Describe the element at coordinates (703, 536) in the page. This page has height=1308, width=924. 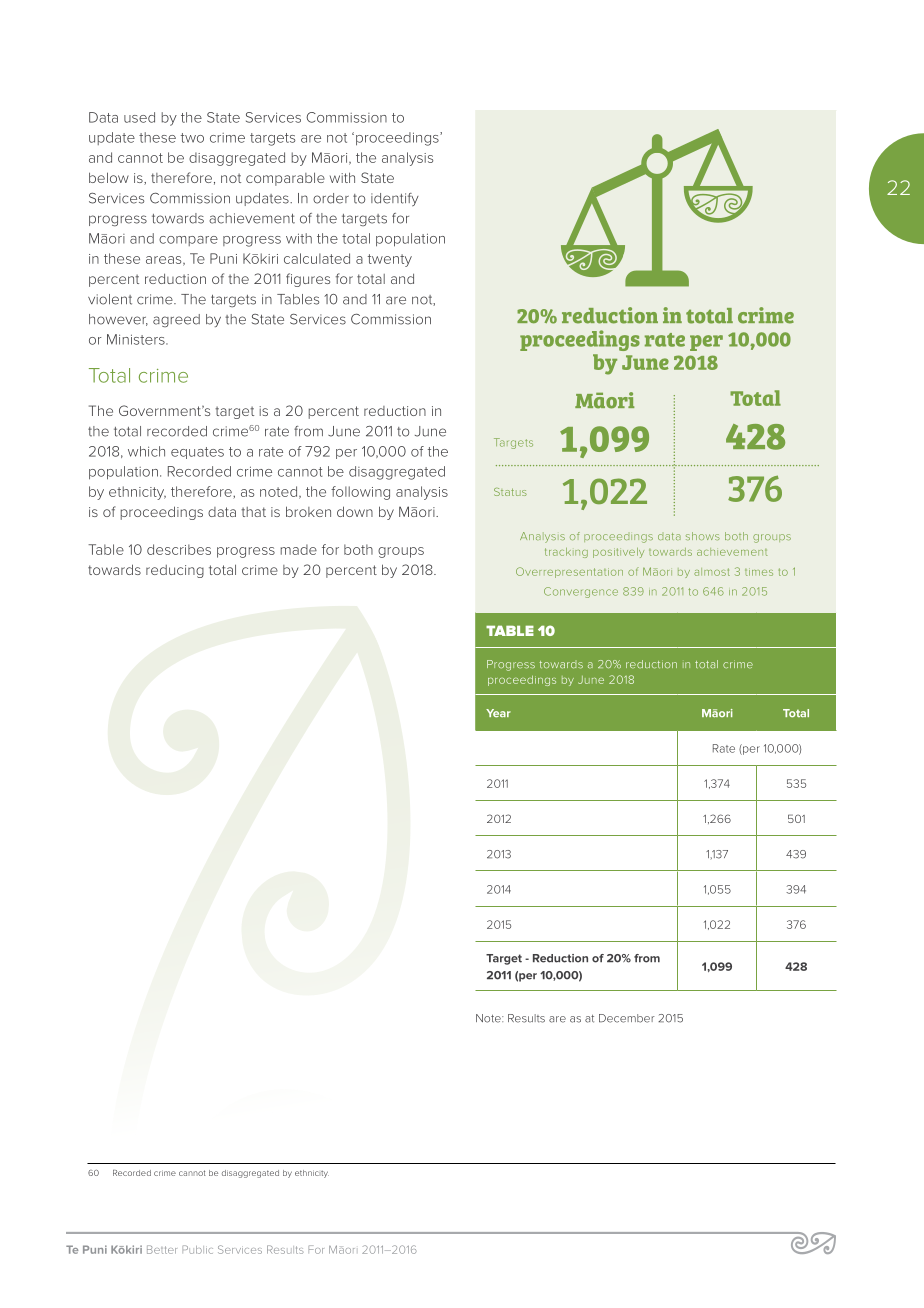
I see `shows` at that location.
